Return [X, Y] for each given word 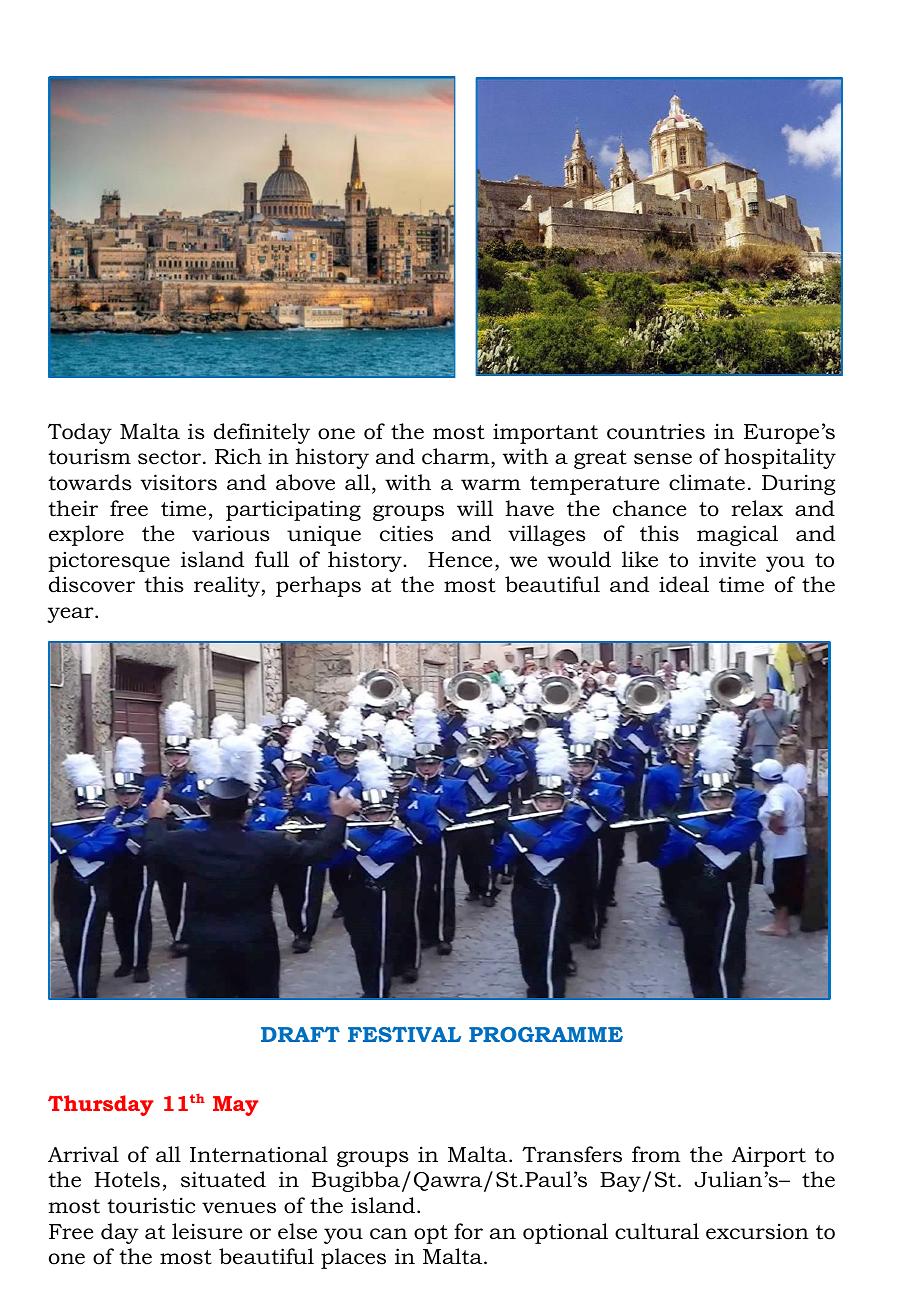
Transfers [572, 1154]
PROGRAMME [546, 1034]
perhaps [318, 586]
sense [663, 459]
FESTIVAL [404, 1034]
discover [92, 584]
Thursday [101, 1105]
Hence [460, 560]
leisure [207, 1231]
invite [727, 559]
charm [457, 458]
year [71, 615]
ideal [684, 584]
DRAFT [300, 1034]
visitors [179, 482]
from [656, 1154]
